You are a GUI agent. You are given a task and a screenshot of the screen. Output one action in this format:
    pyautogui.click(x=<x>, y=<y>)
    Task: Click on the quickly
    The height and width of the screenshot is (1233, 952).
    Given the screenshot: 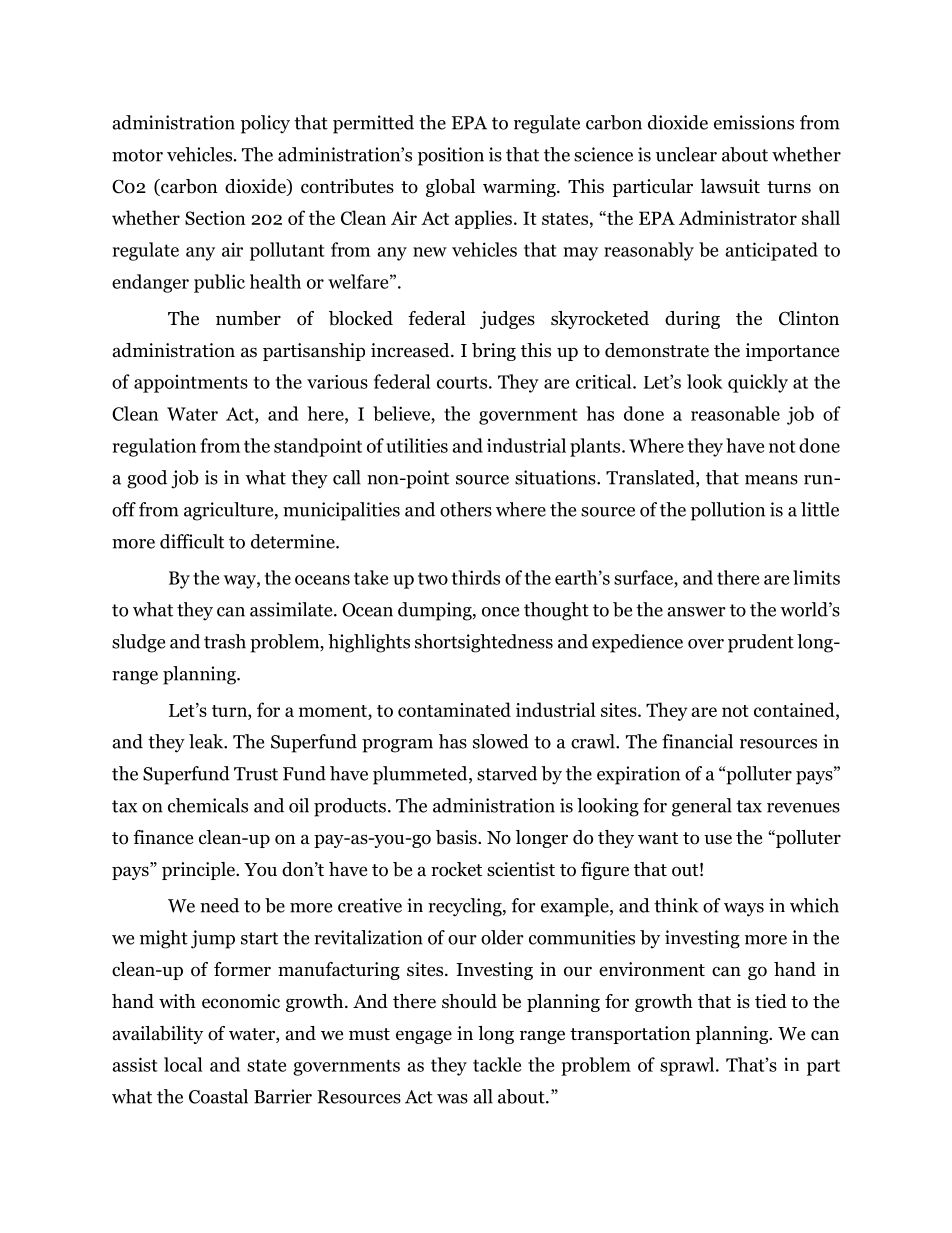 What is the action you would take?
    pyautogui.click(x=758, y=383)
